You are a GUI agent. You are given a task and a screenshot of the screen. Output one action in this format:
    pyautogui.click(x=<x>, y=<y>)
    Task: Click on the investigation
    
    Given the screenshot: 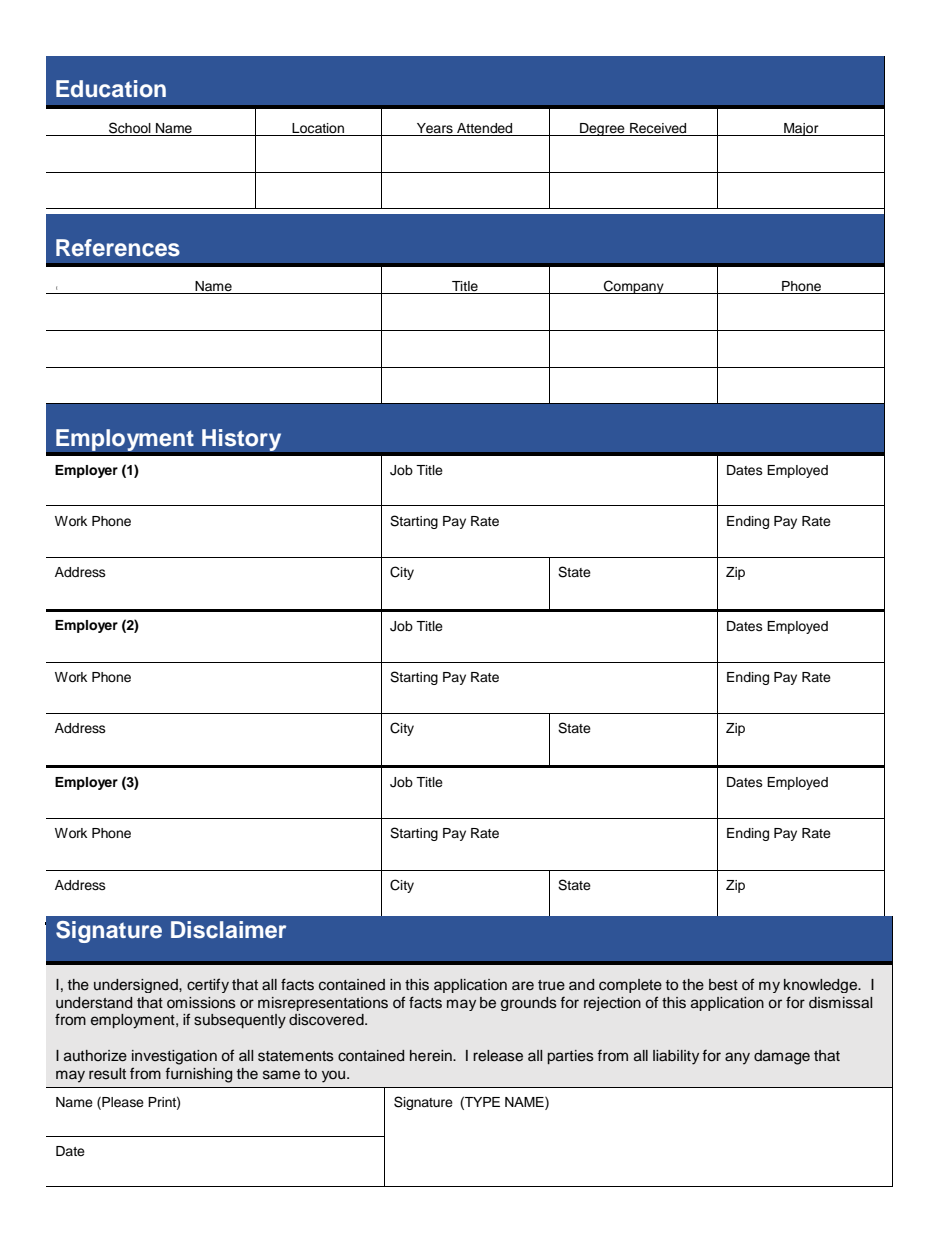 What is the action you would take?
    pyautogui.click(x=174, y=1057)
